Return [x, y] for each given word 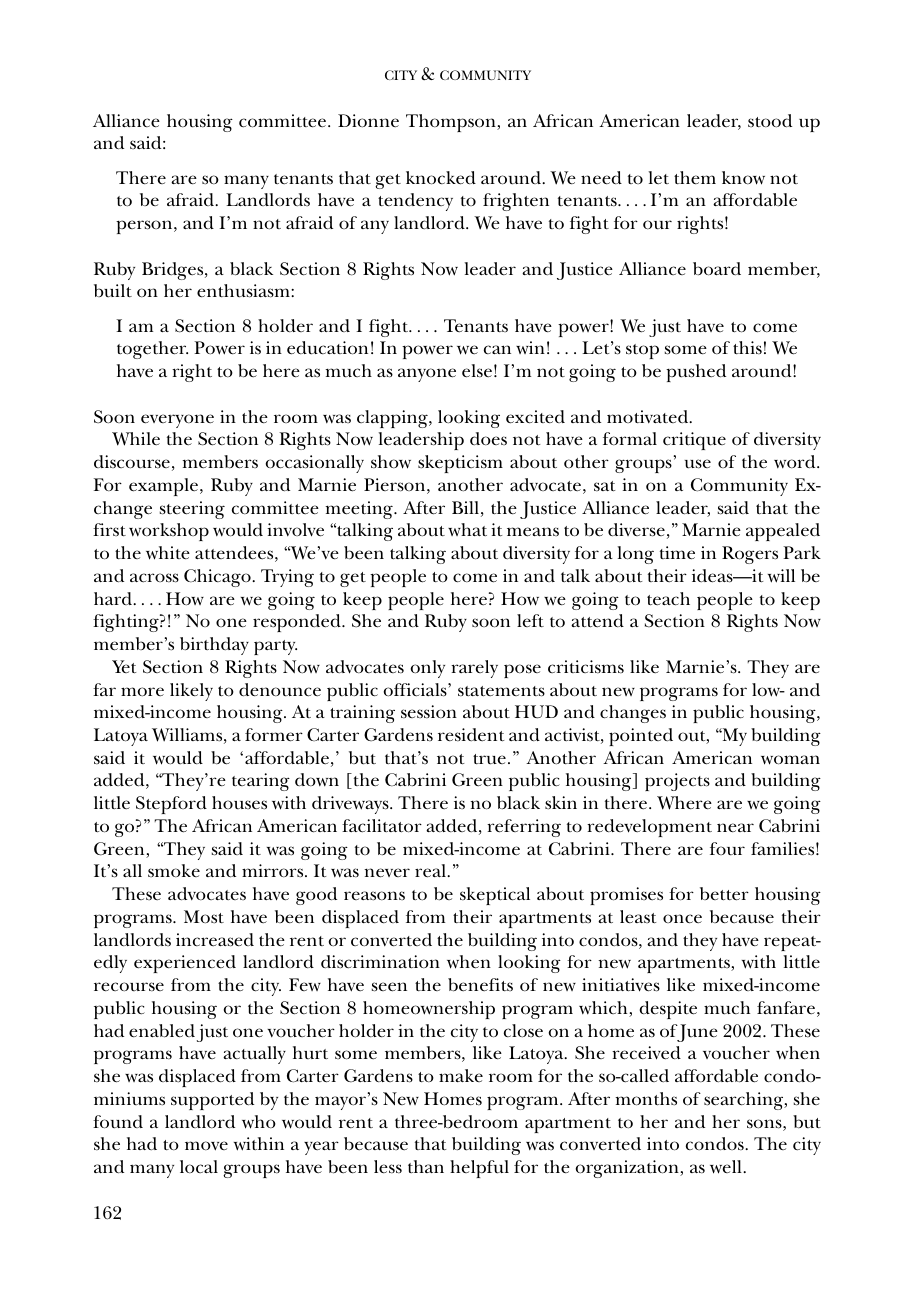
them [695, 178]
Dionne [368, 121]
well [727, 1167]
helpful [479, 1169]
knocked [441, 178]
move [206, 1146]
